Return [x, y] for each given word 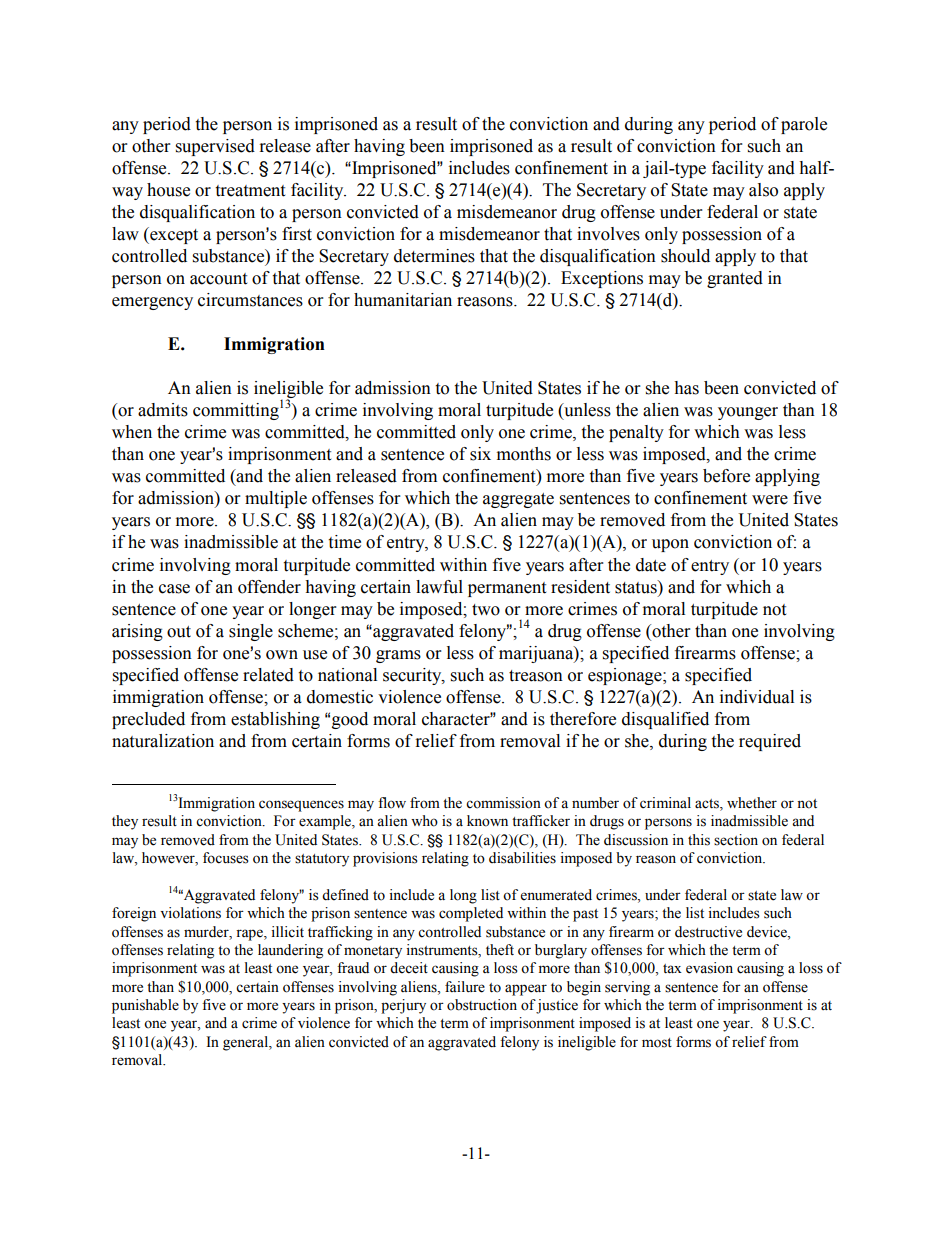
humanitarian [403, 300]
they [125, 822]
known [487, 821]
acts [708, 805]
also [763, 190]
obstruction [482, 1005]
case [174, 589]
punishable [145, 1006]
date [651, 565]
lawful [439, 587]
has [686, 388]
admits [163, 410]
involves [608, 234]
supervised [215, 147]
